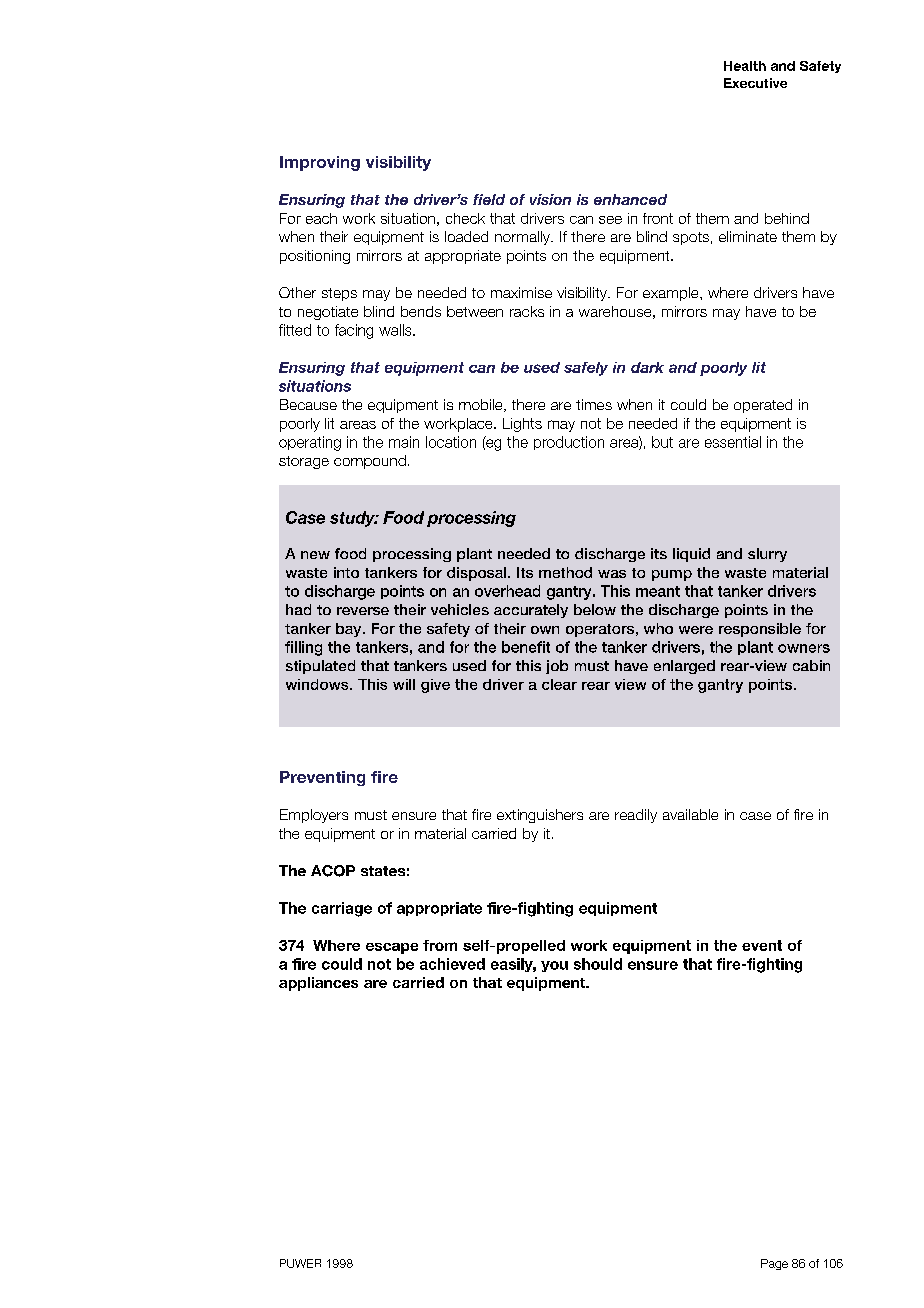  I want to click on you, so click(554, 966).
